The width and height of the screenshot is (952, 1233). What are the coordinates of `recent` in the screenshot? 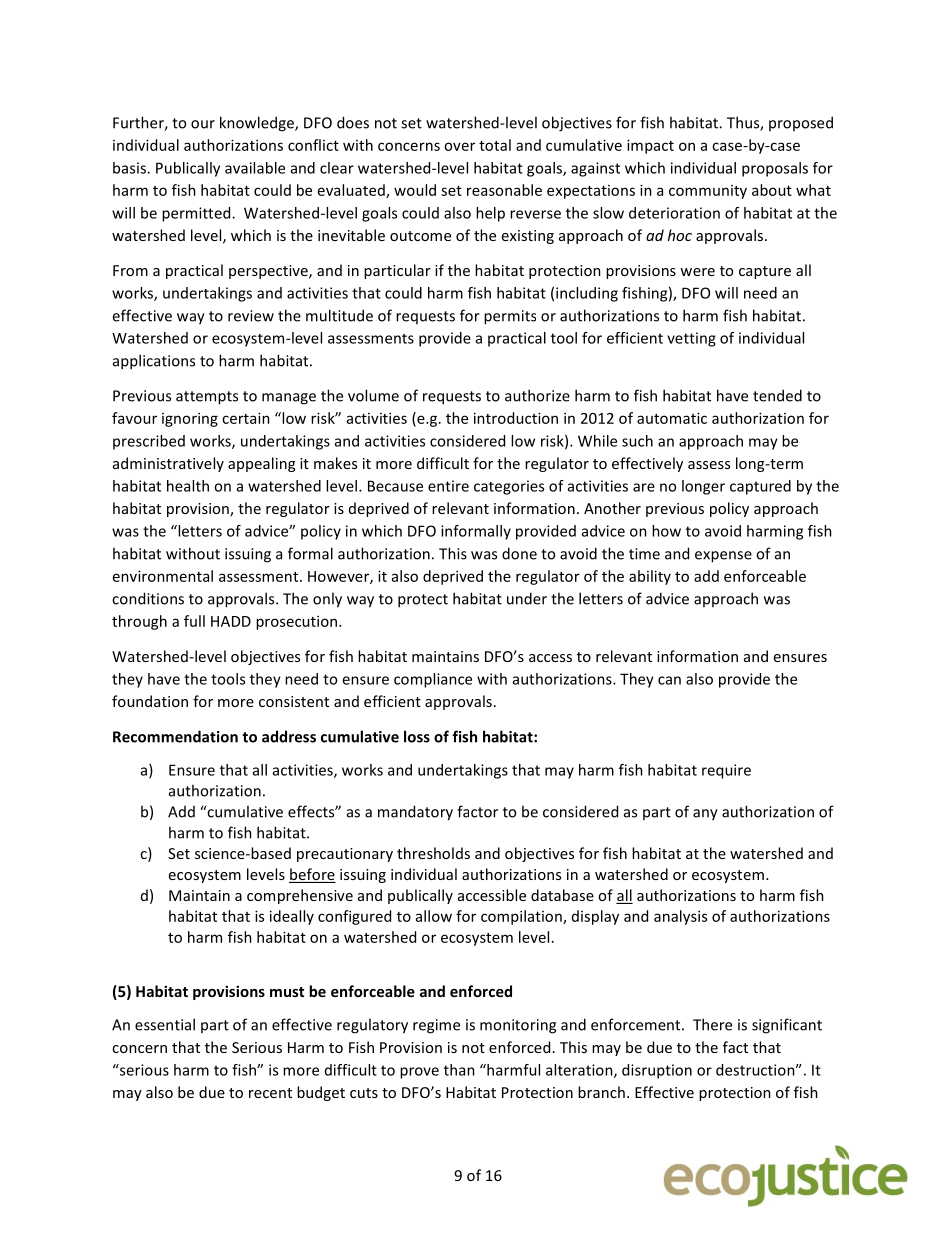 It's located at (270, 1093).
